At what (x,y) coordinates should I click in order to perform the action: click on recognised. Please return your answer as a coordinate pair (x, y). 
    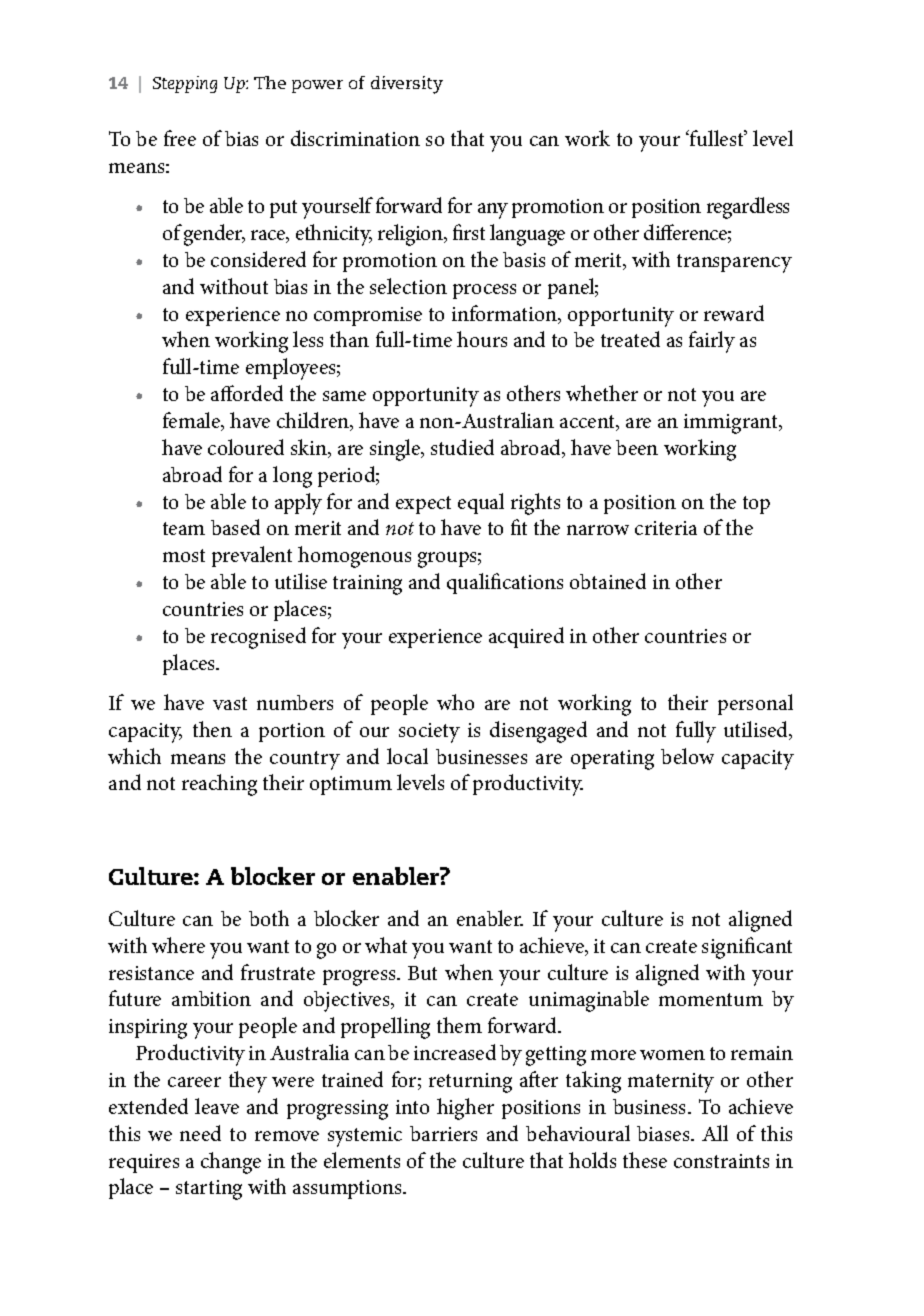
    Looking at the image, I should click on (258, 638).
